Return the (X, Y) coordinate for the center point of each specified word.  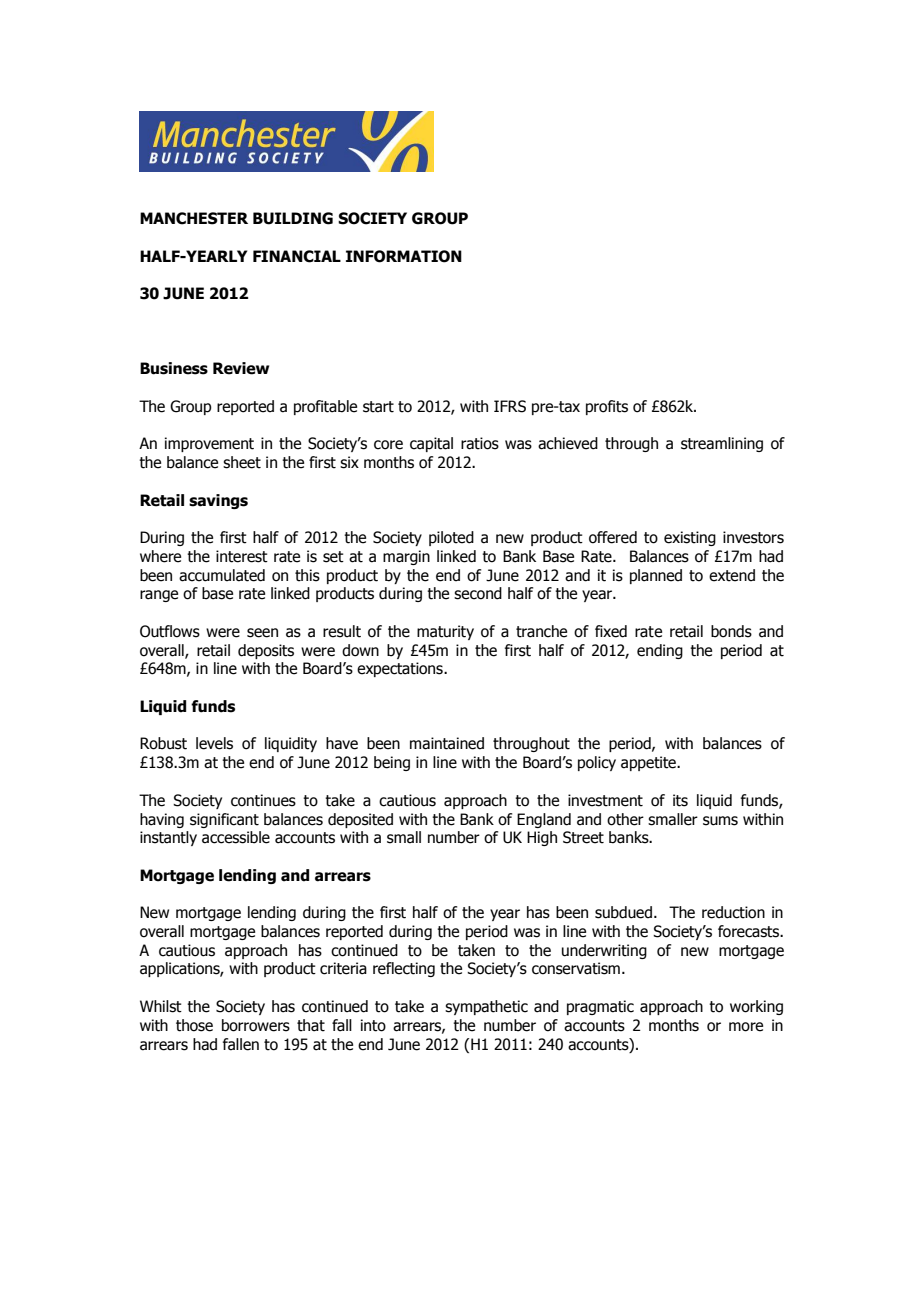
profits (607, 407)
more (746, 1027)
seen (262, 633)
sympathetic (486, 1007)
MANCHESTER (194, 218)
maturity (445, 632)
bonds (731, 631)
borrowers (256, 1025)
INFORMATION (404, 256)
